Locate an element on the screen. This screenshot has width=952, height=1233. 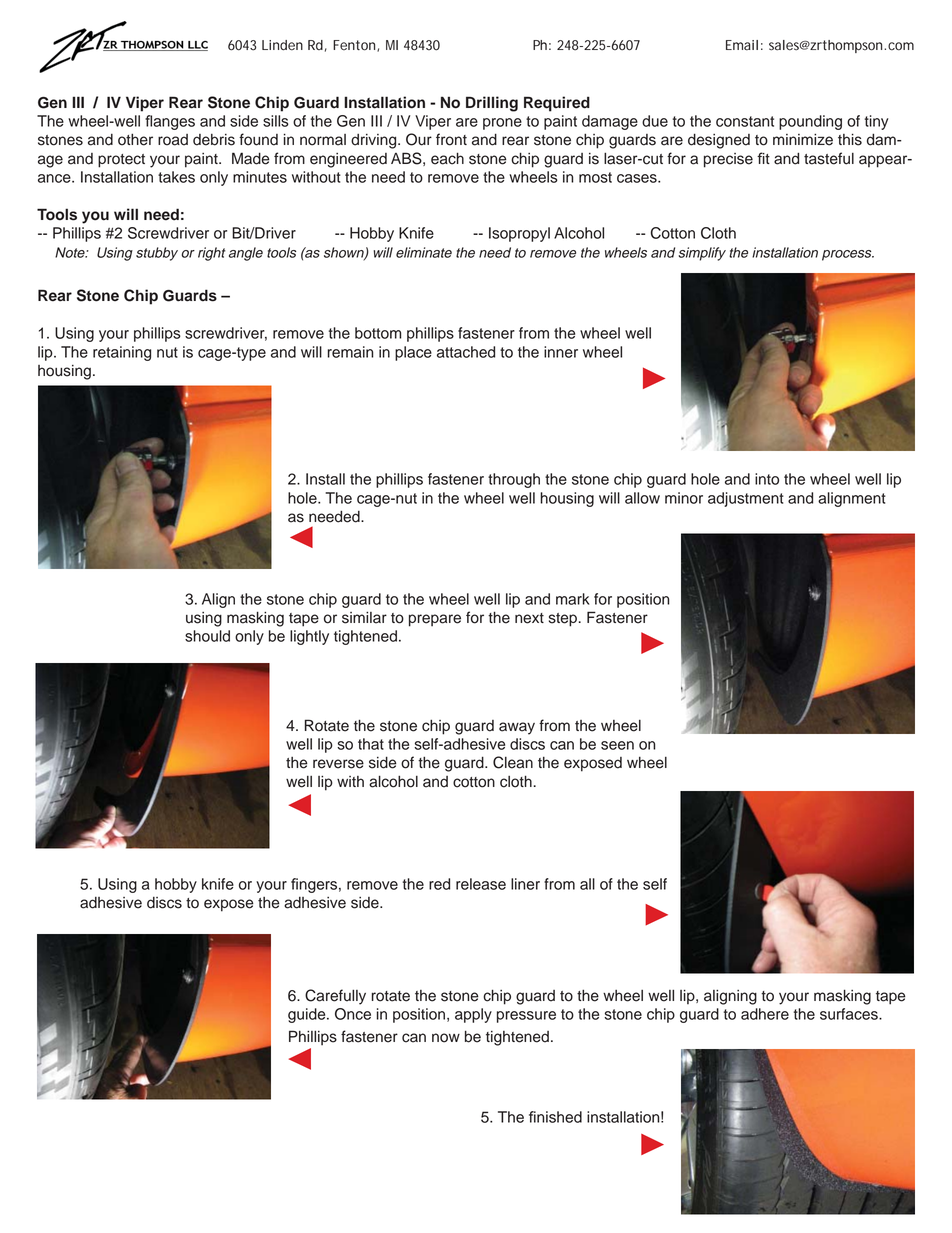
apply is located at coordinates (473, 1015).
